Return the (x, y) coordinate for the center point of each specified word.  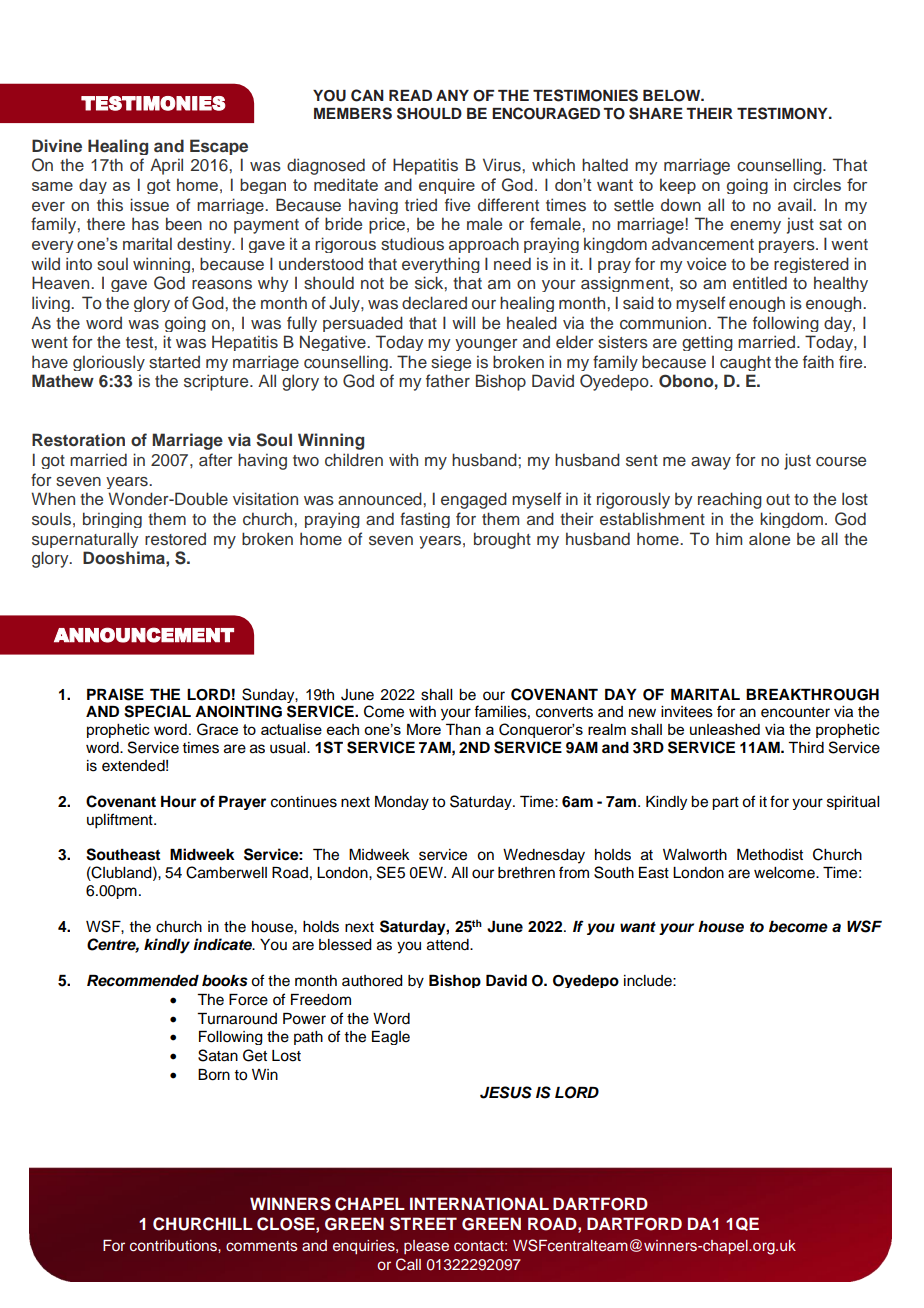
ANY (452, 95)
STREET (423, 1224)
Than (463, 729)
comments (262, 1246)
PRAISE (115, 694)
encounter (795, 712)
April (166, 166)
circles (817, 184)
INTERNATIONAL (479, 1204)
